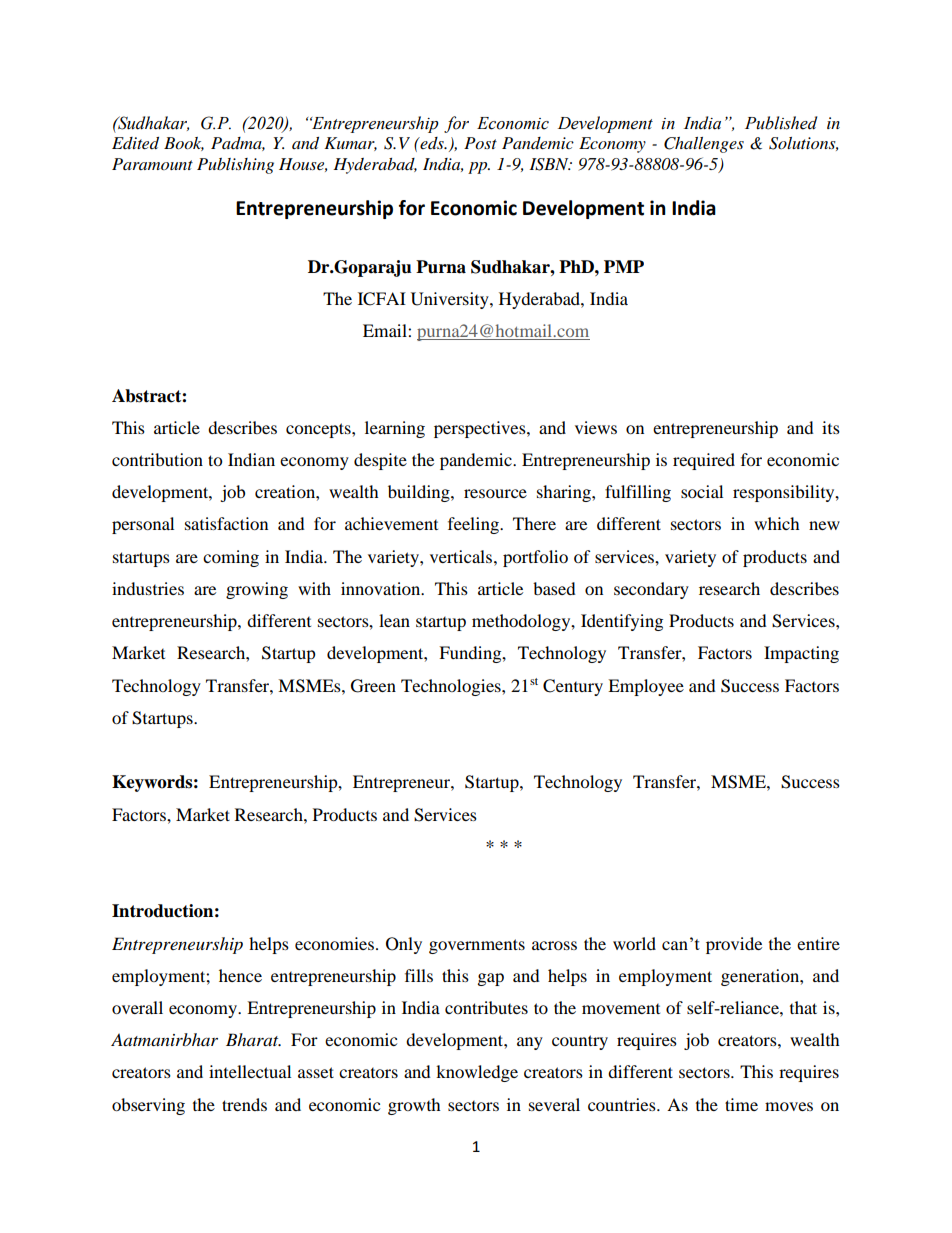 The width and height of the screenshot is (952, 1233). Describe the element at coordinates (250, 1071) in the screenshot. I see `intellectual` at that location.
